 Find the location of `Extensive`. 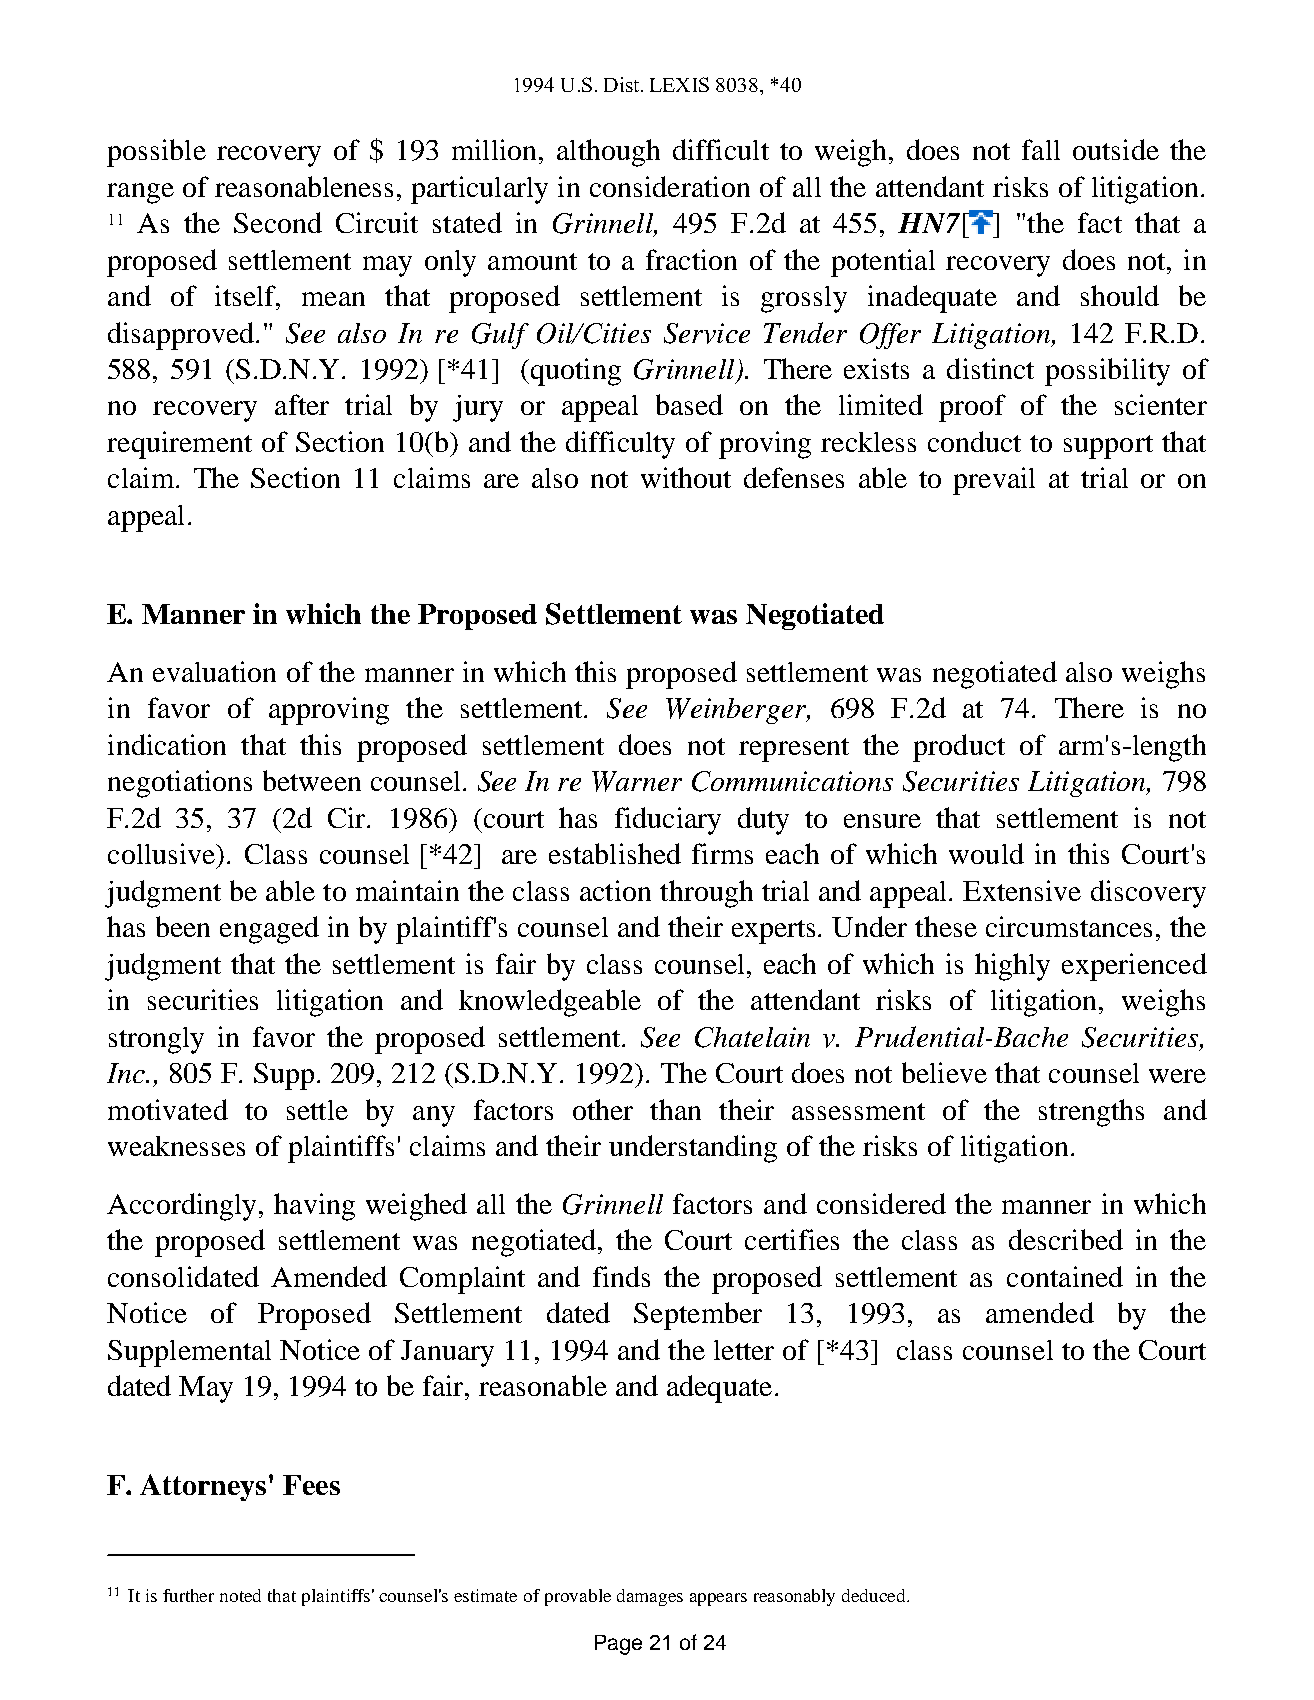

Extensive is located at coordinates (1022, 890).
